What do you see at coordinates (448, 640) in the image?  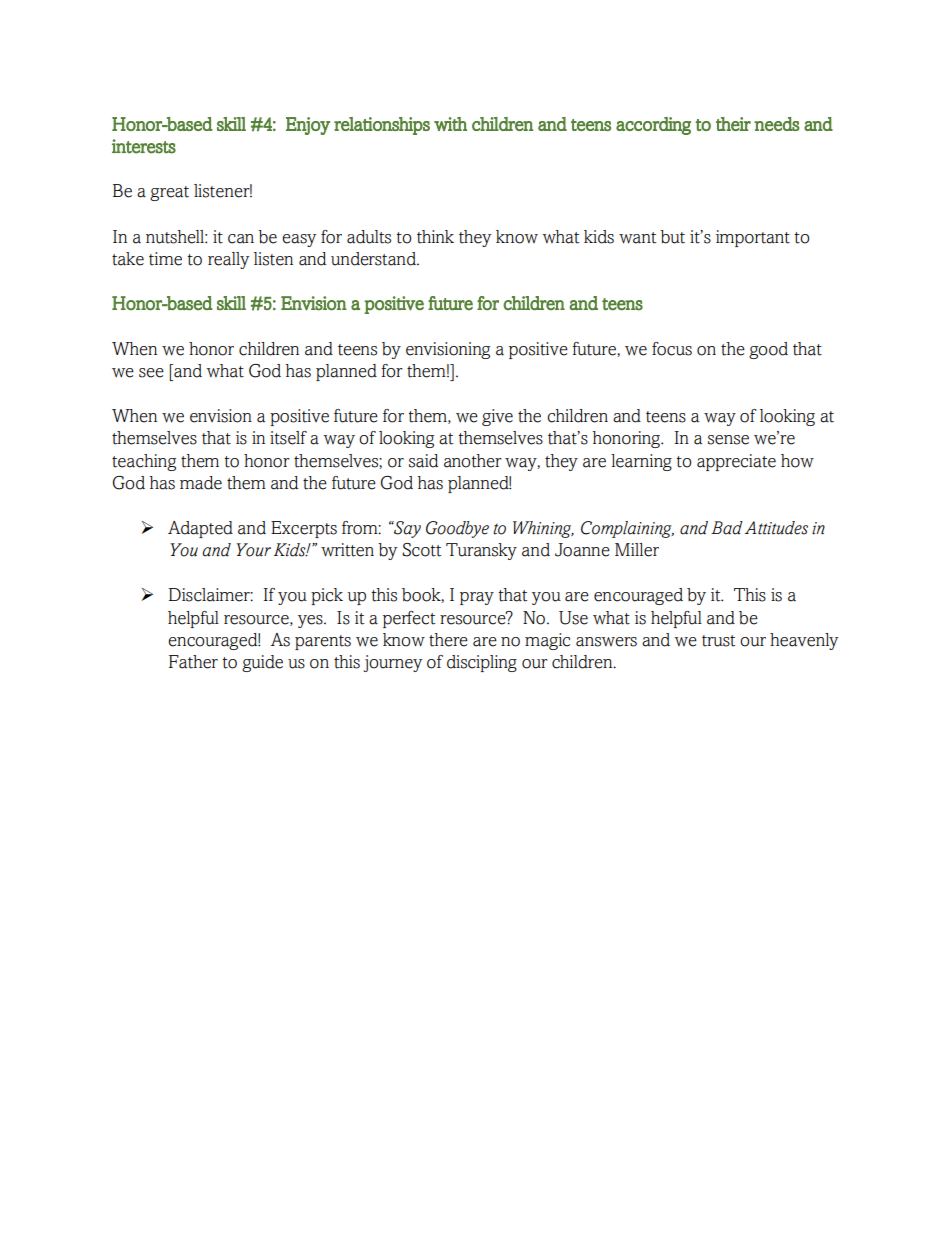 I see `there` at bounding box center [448, 640].
